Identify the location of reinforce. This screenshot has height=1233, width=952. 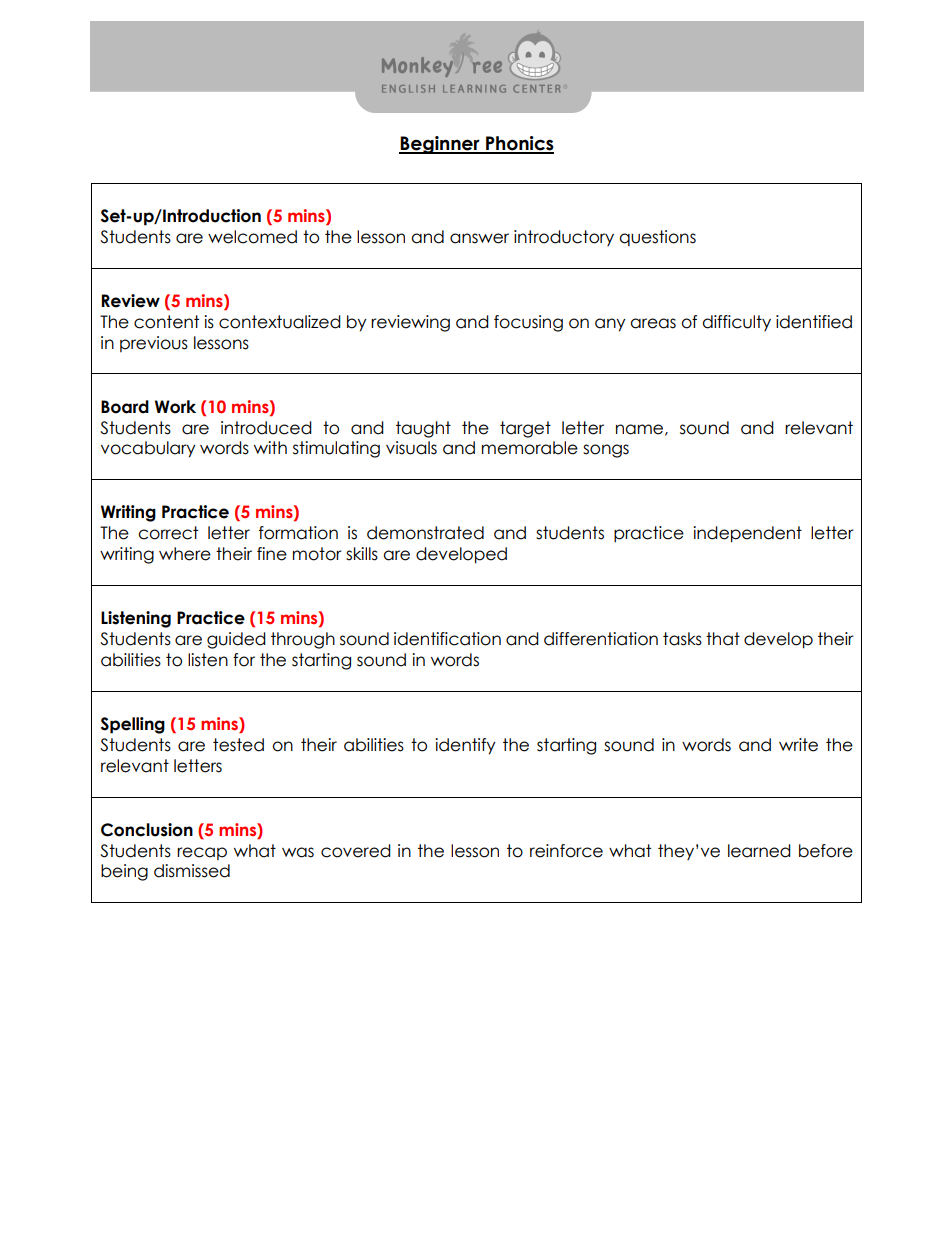
(566, 851).
